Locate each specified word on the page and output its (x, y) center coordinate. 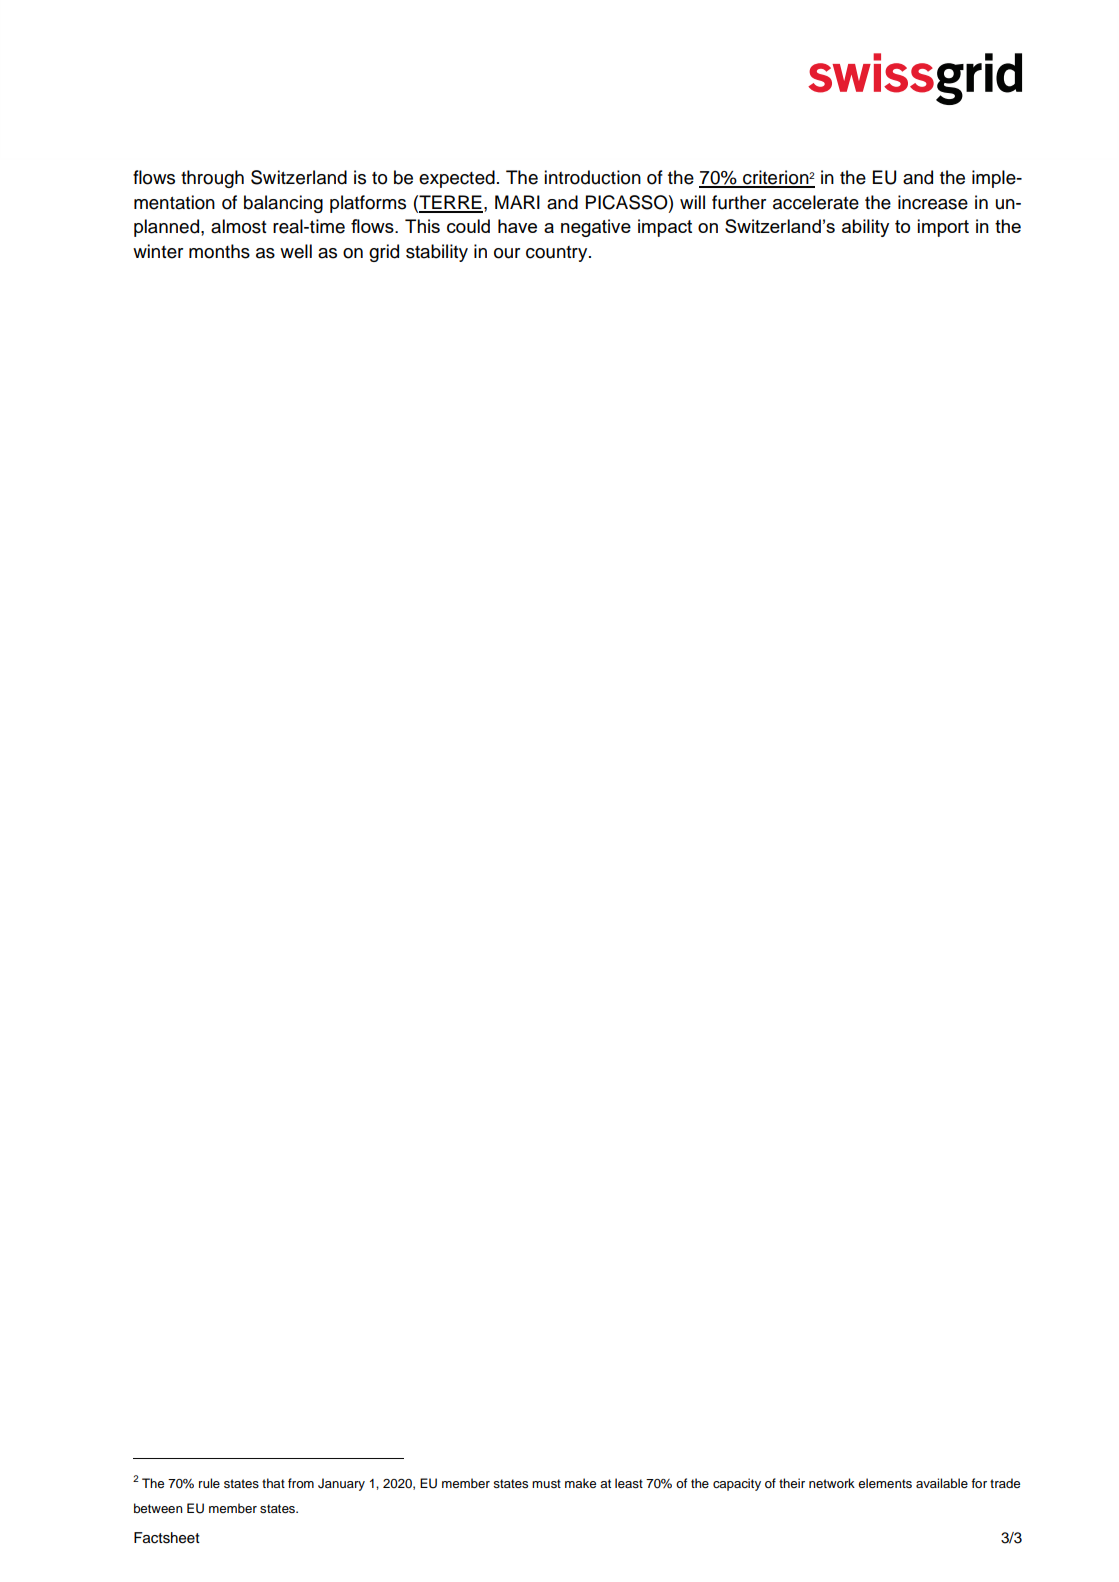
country (558, 254)
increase (933, 202)
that (273, 1483)
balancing (283, 204)
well (296, 251)
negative (596, 228)
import (943, 228)
